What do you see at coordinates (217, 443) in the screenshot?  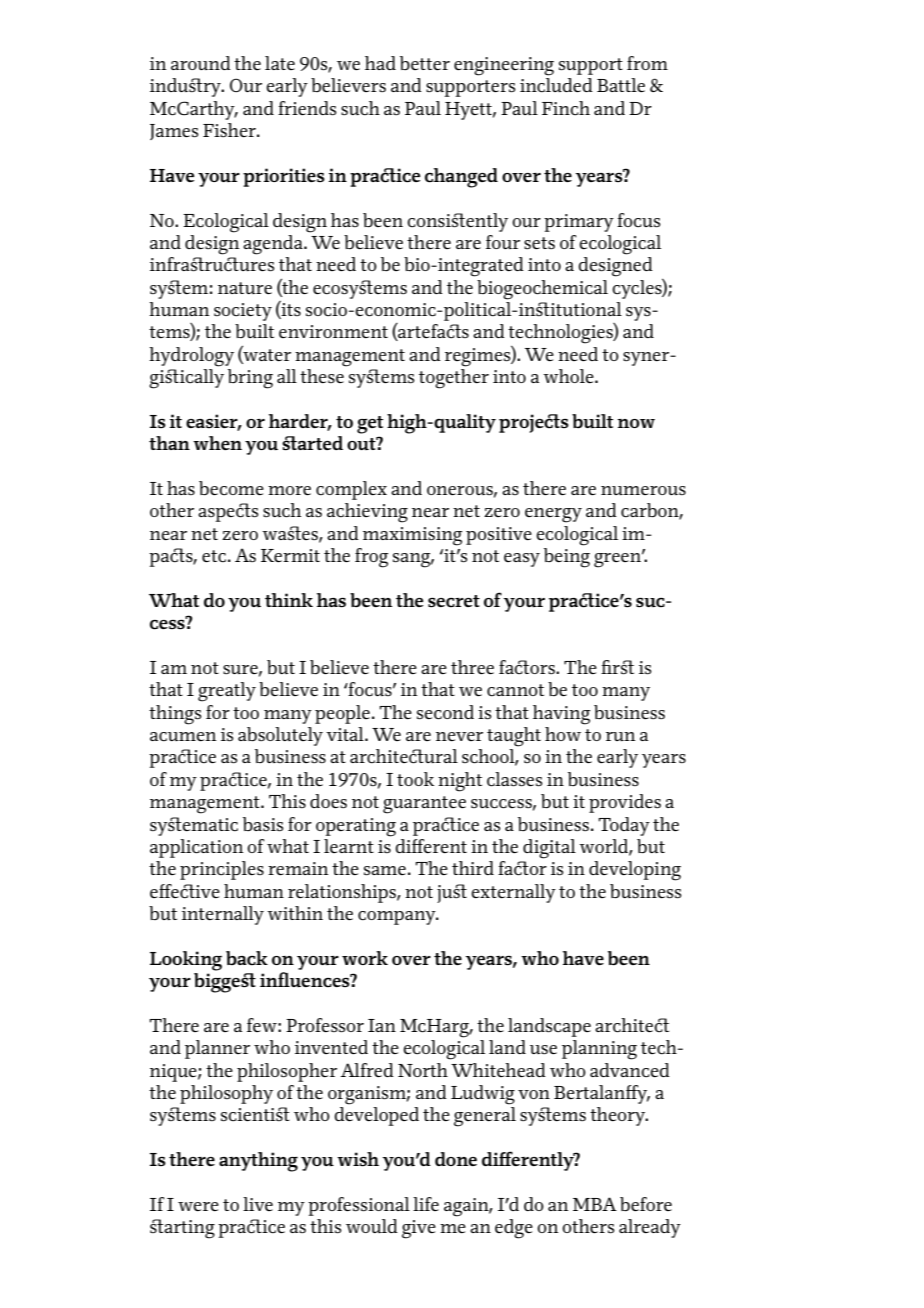 I see `when` at bounding box center [217, 443].
